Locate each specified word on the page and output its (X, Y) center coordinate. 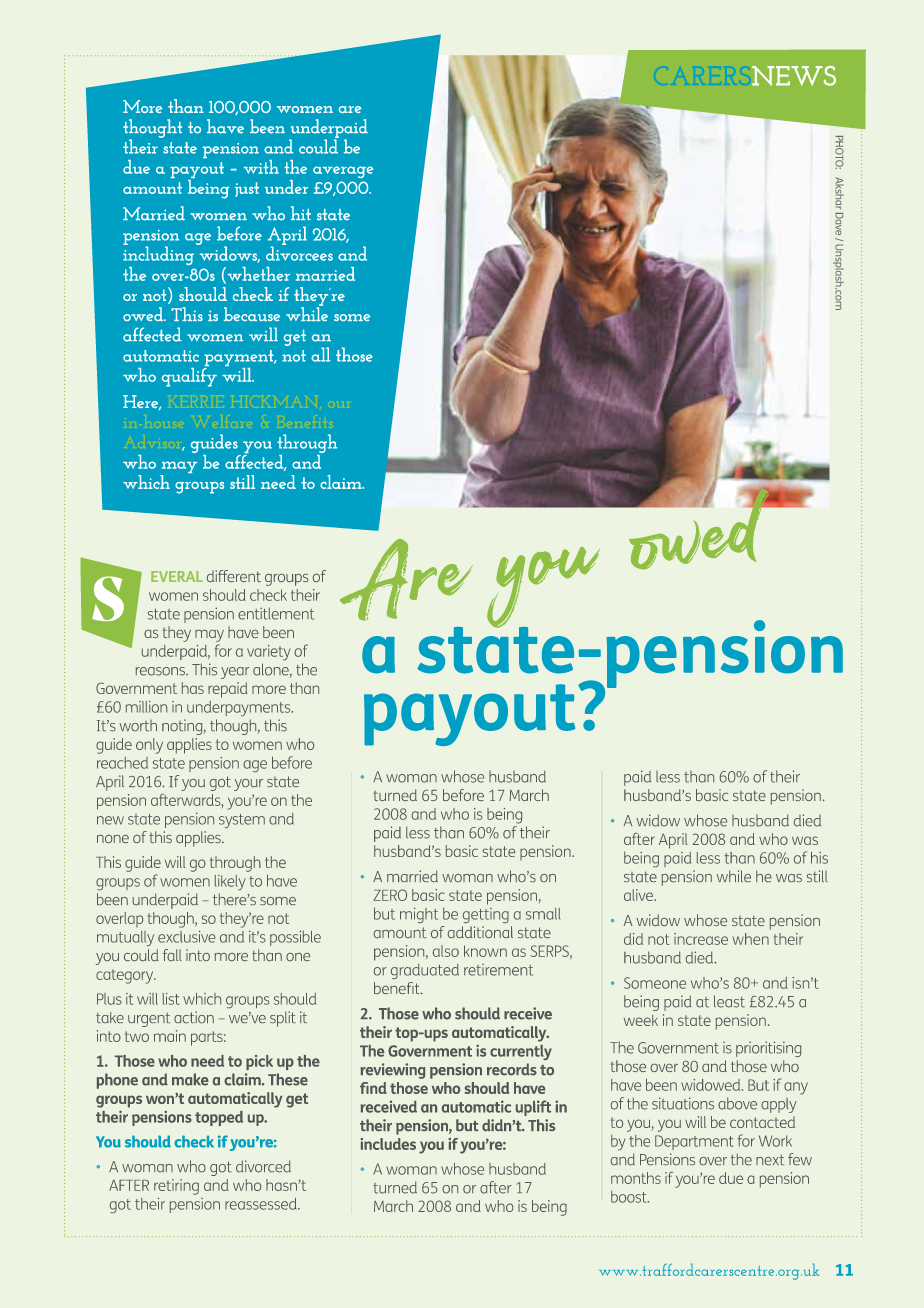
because (252, 314)
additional (480, 932)
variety (269, 653)
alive (639, 895)
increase (701, 939)
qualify (189, 376)
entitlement (276, 614)
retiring (176, 1187)
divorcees (299, 252)
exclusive (187, 937)
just (247, 189)
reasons (161, 671)
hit (301, 213)
